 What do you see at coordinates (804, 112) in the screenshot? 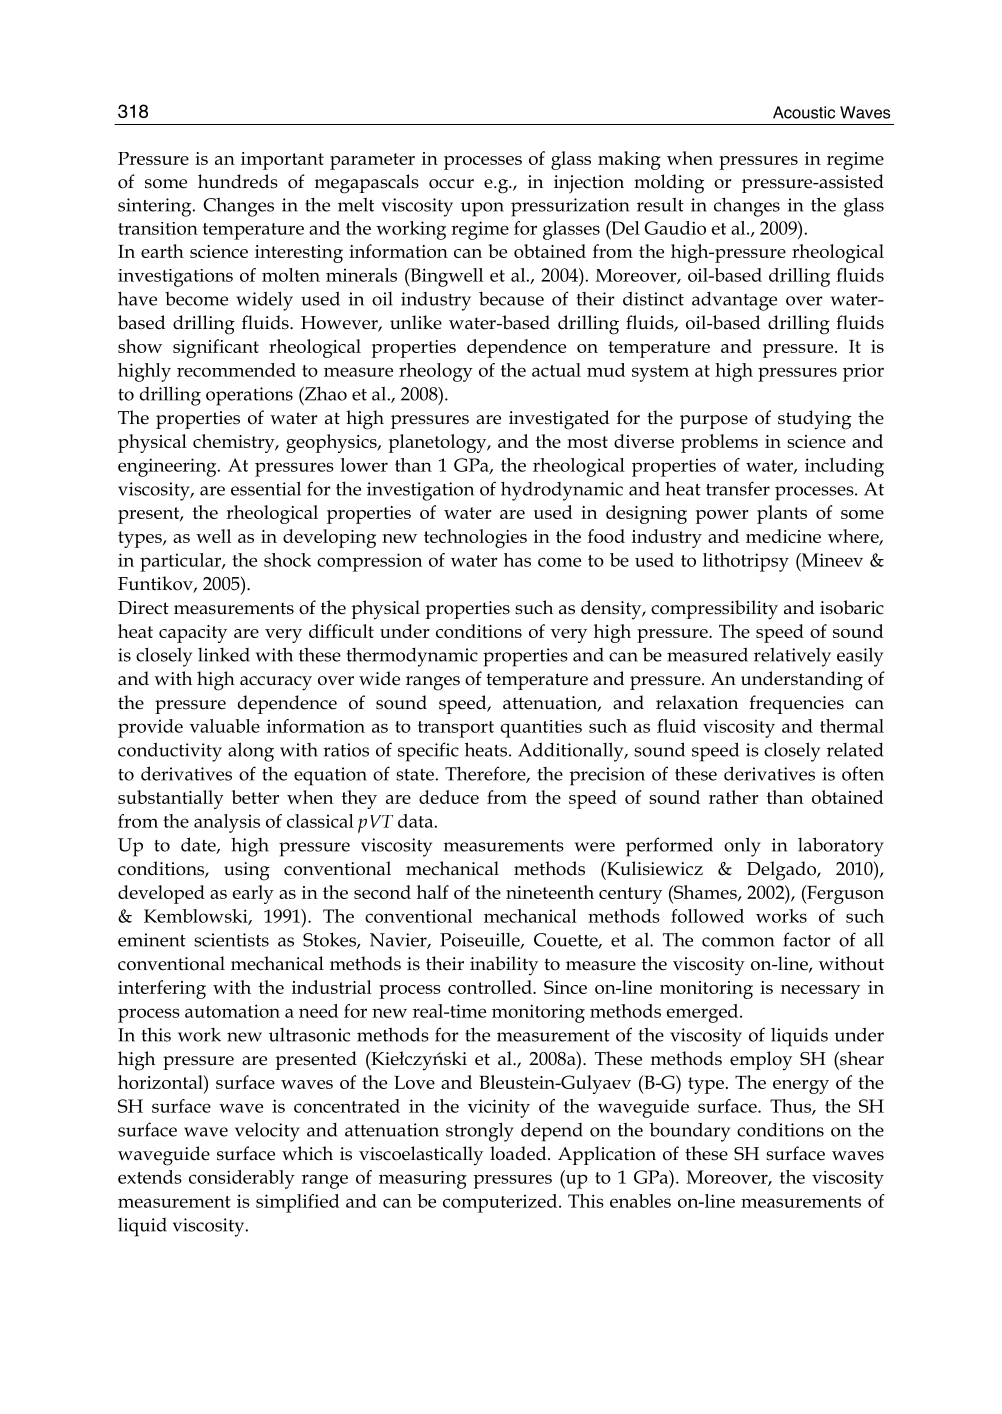
I see `Acoustic` at bounding box center [804, 112].
